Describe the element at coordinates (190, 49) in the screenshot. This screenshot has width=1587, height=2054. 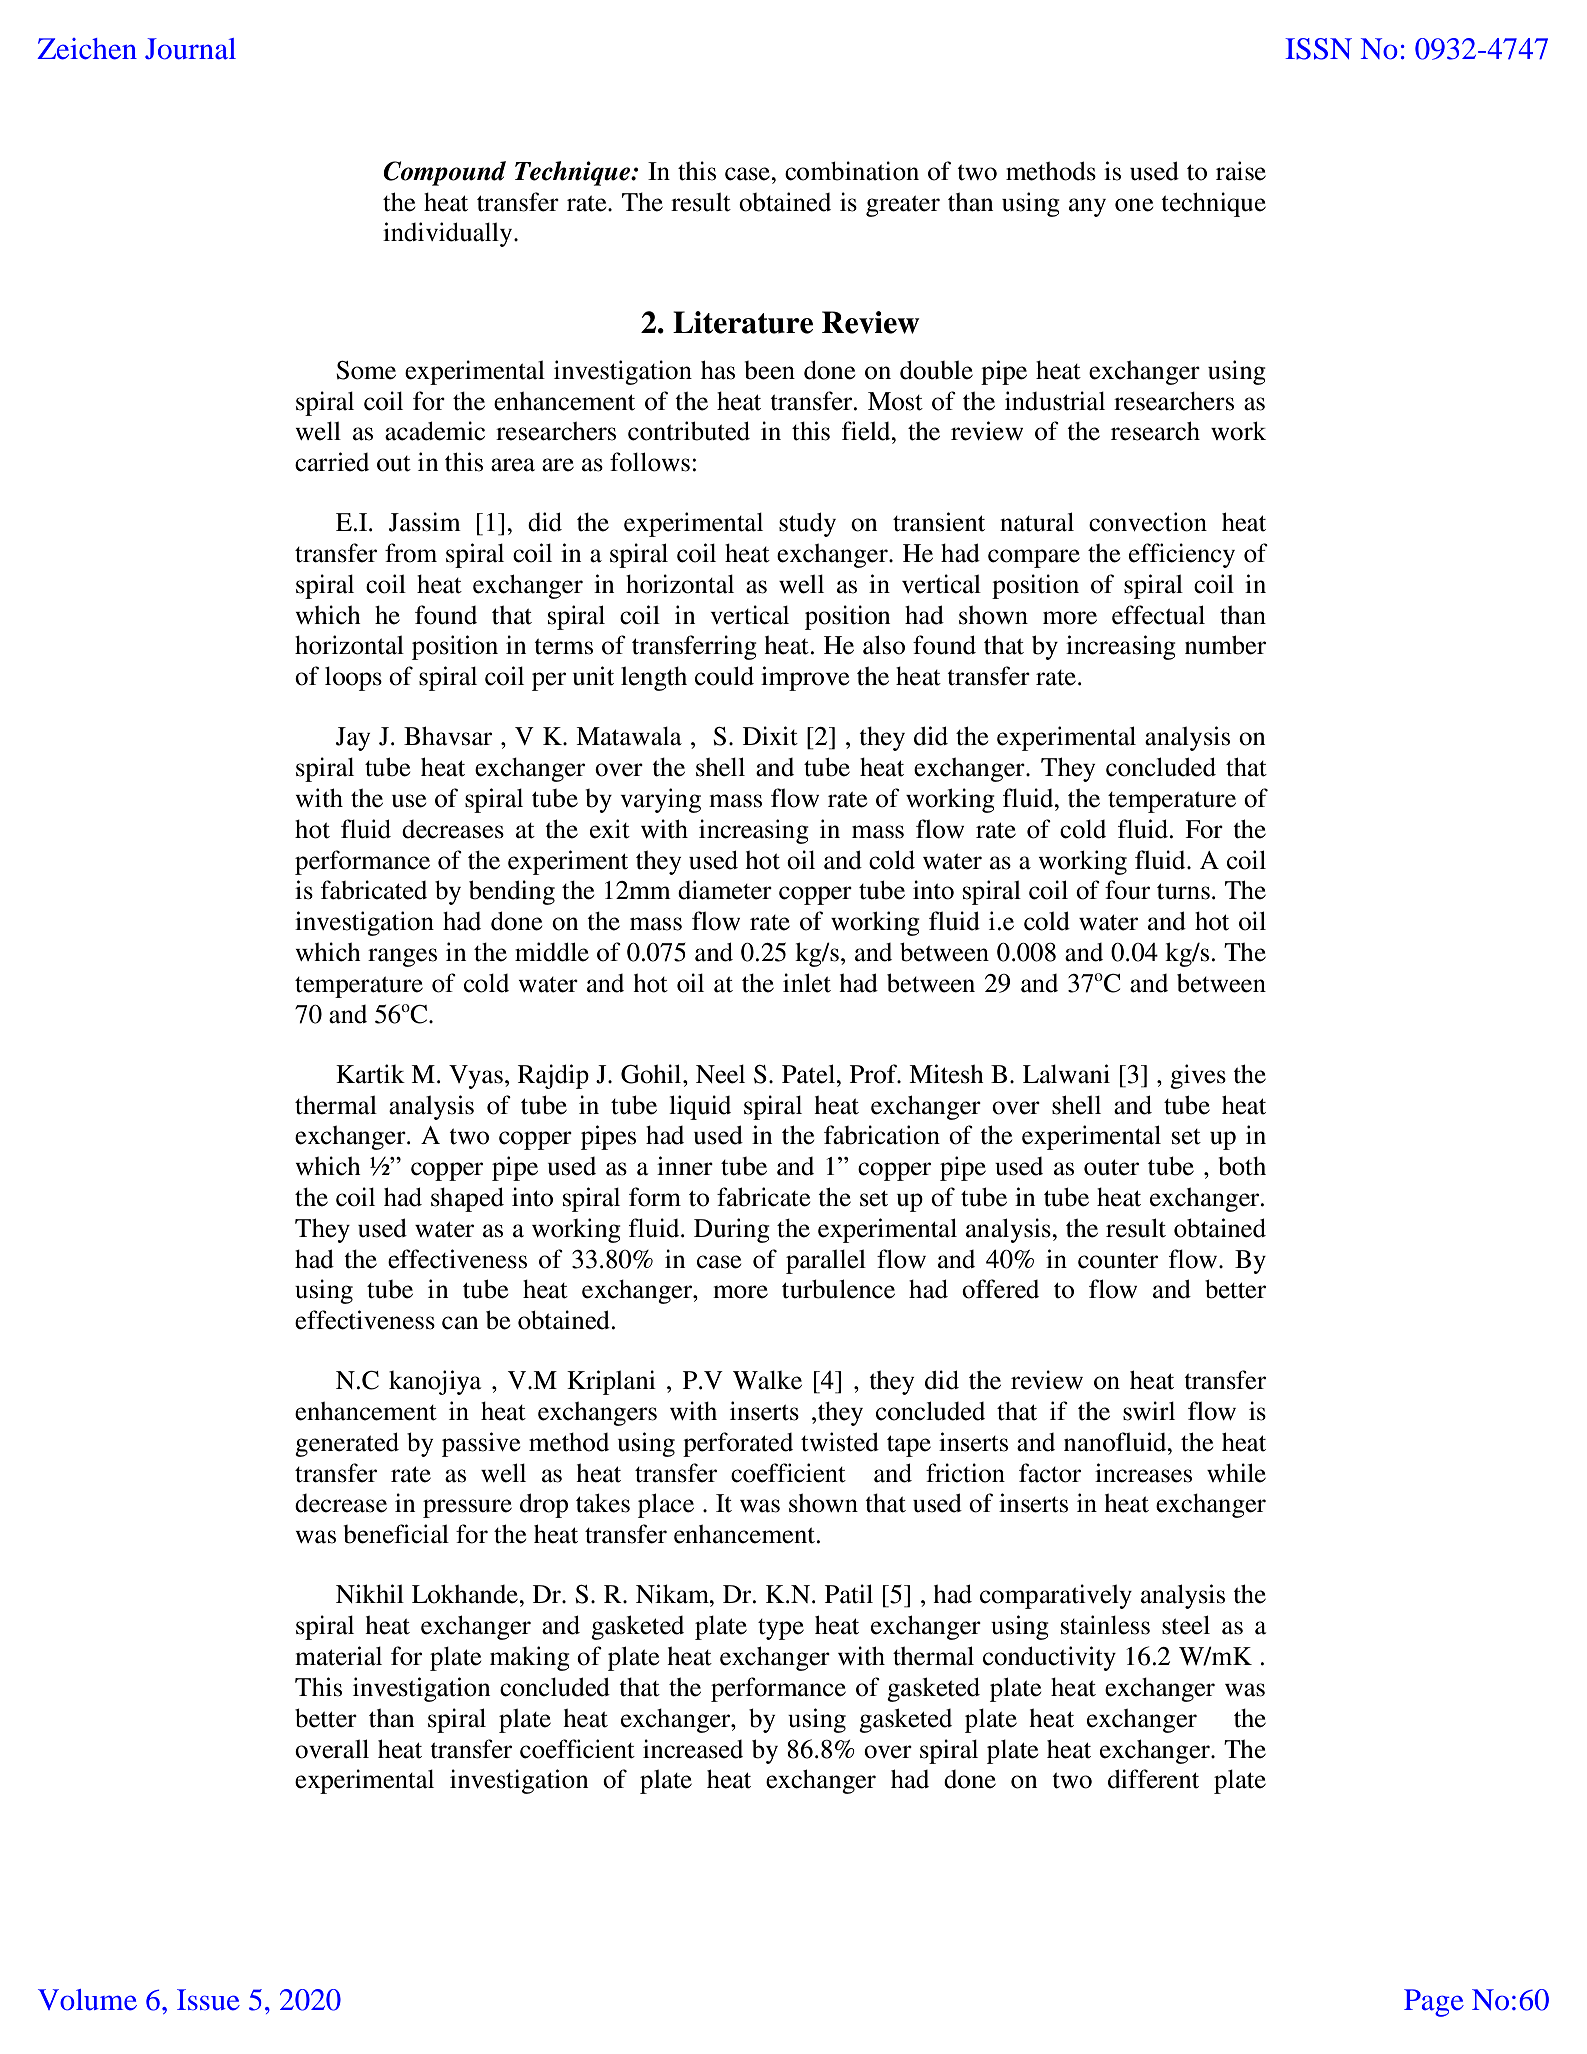
I see `Journal` at that location.
